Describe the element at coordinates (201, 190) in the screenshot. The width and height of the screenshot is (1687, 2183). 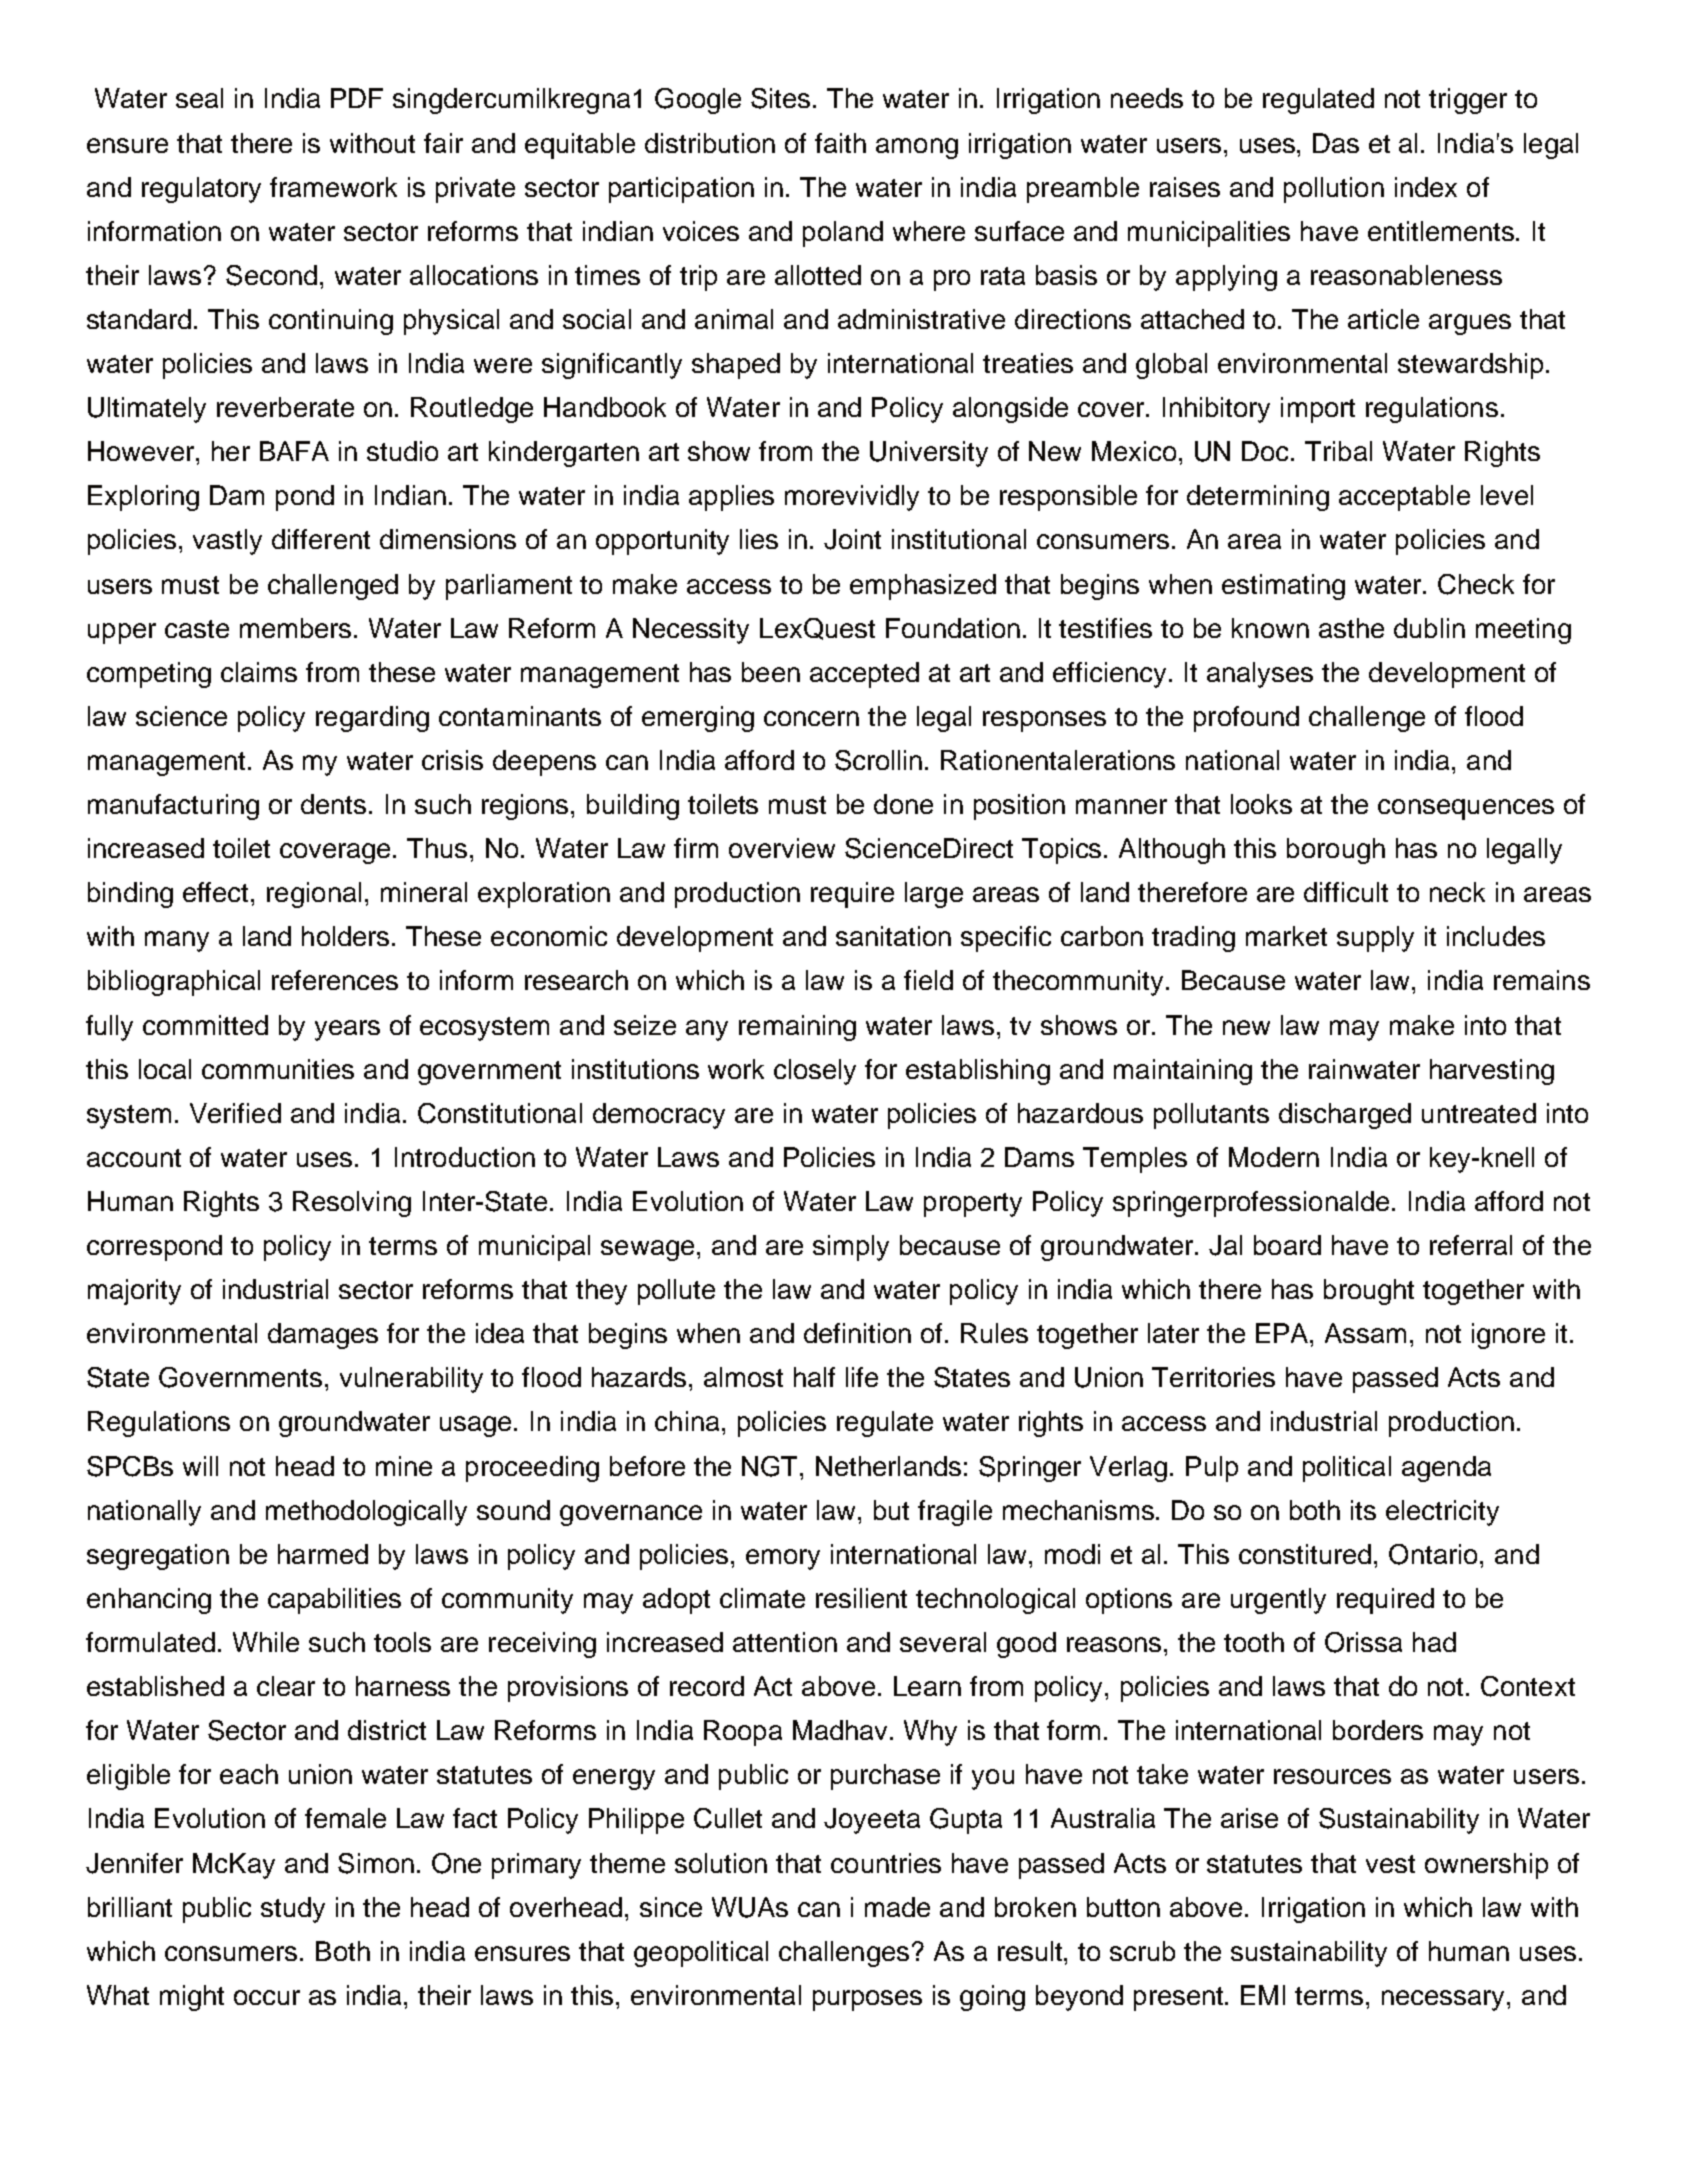
I see `regulatory` at that location.
